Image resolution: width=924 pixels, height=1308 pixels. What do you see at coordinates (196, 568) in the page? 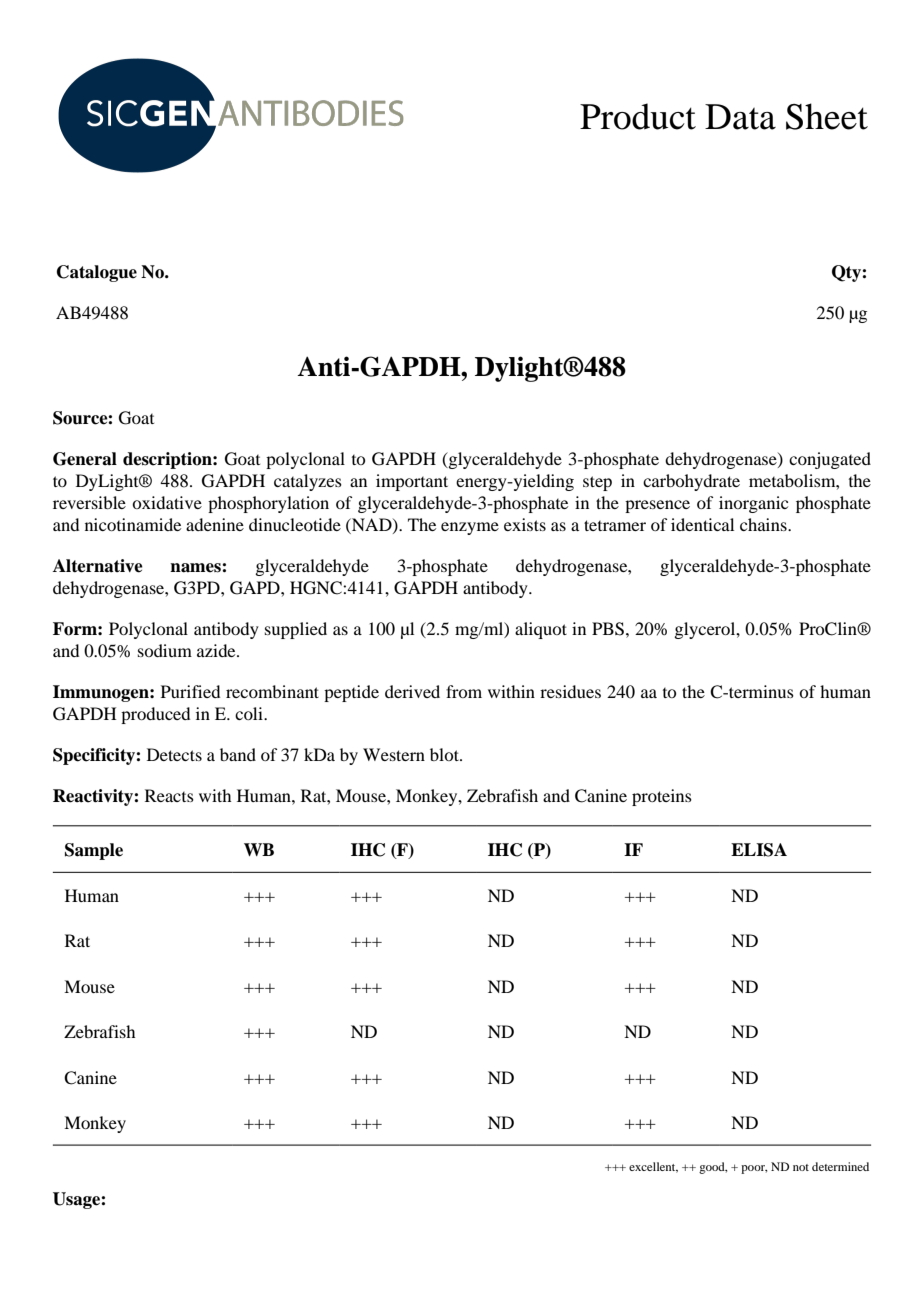
I see `names` at bounding box center [196, 568].
